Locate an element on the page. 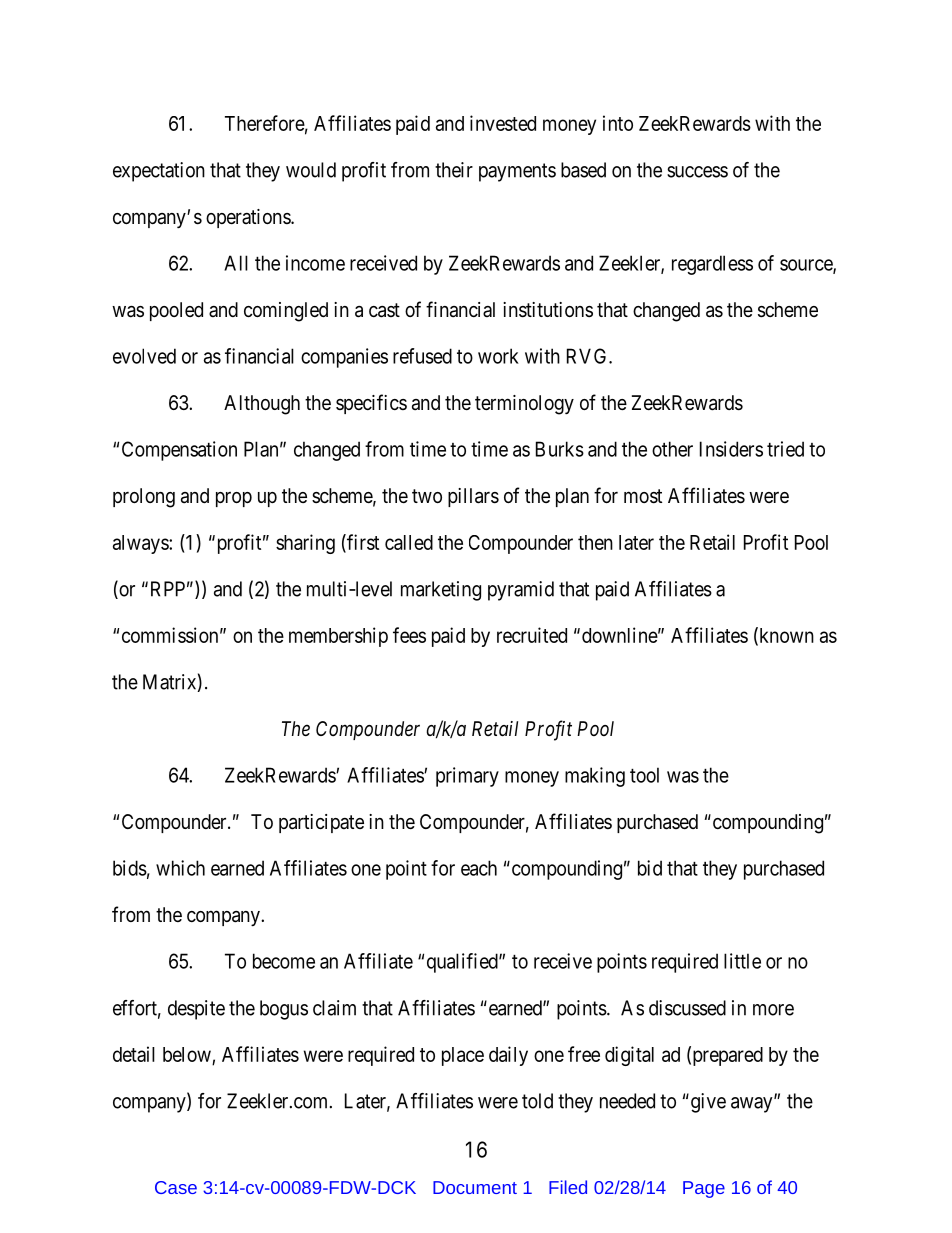 The width and height of the page is (952, 1233). Case is located at coordinates (176, 1187).
